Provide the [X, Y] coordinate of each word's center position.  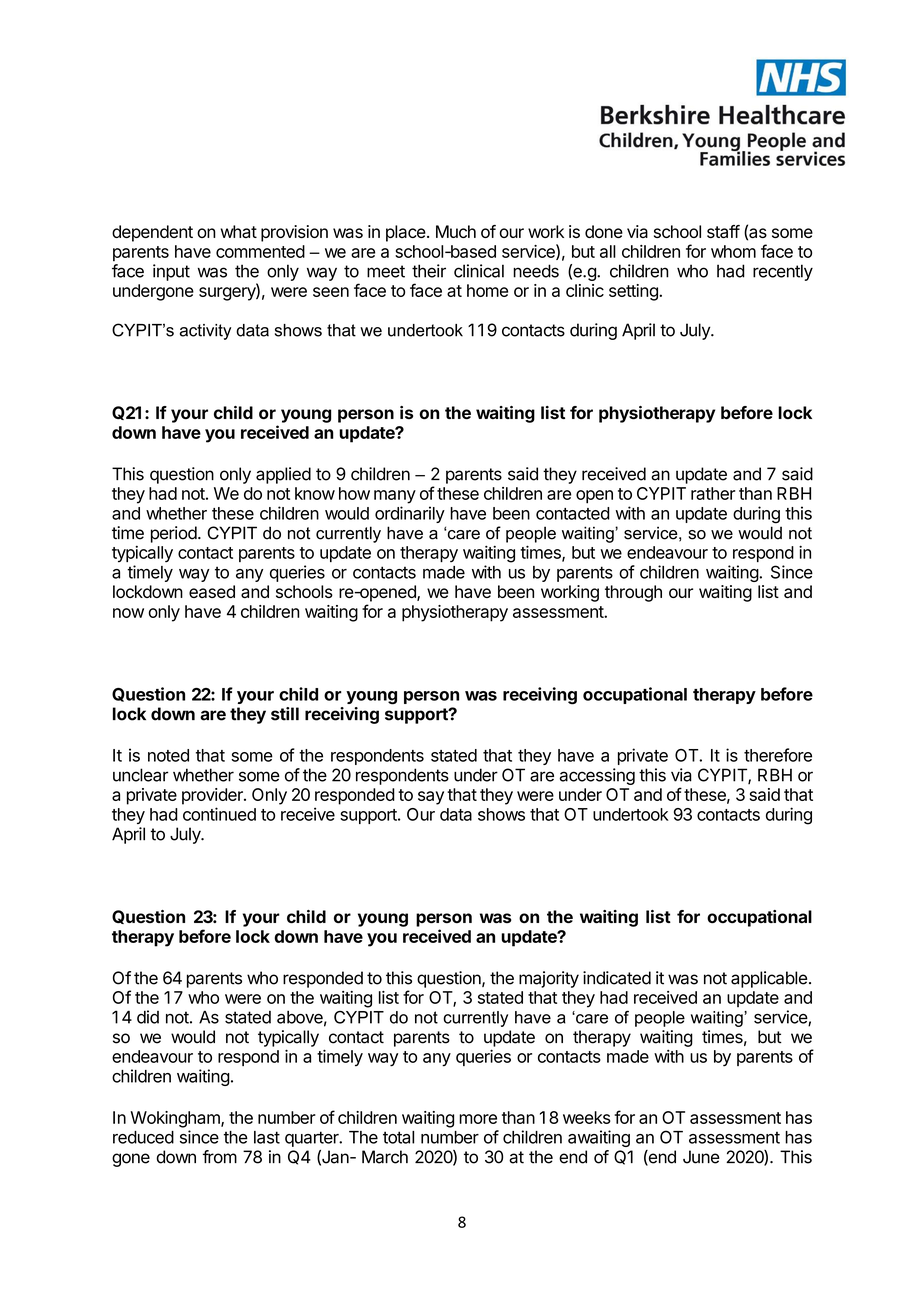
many [395, 497]
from [220, 1157]
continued [219, 814]
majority [549, 979]
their [429, 271]
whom [733, 251]
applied [283, 475]
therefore [778, 755]
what [239, 231]
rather [713, 493]
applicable [769, 979]
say [431, 798]
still [285, 714]
